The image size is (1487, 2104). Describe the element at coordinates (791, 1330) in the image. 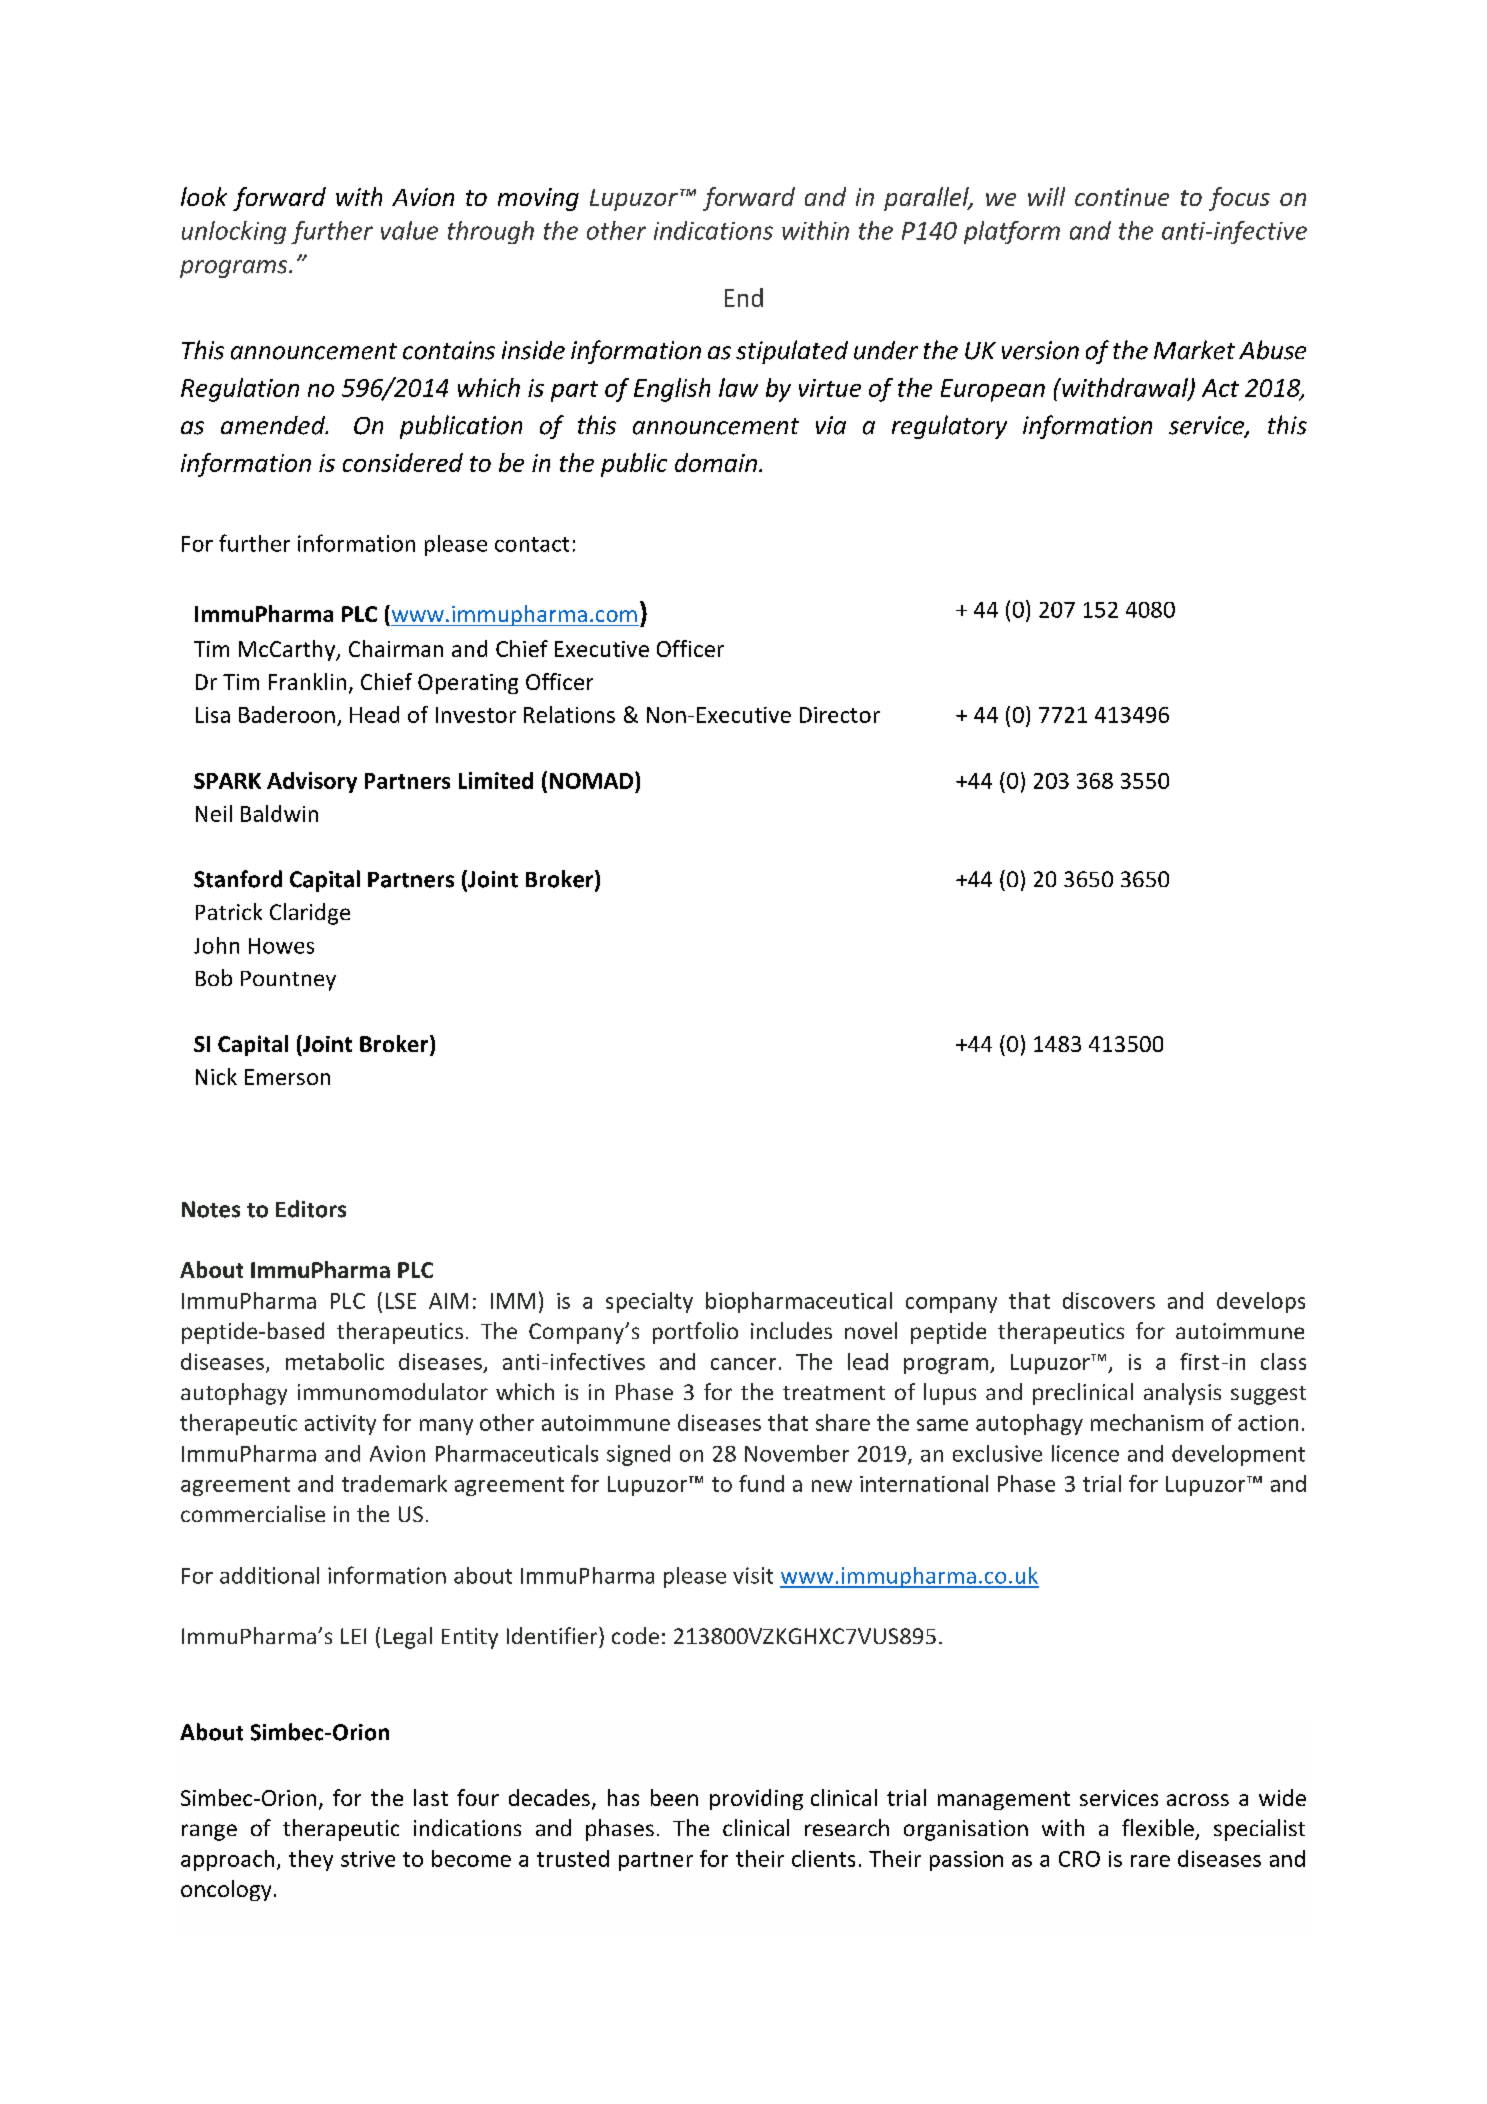

I see `includes` at that location.
